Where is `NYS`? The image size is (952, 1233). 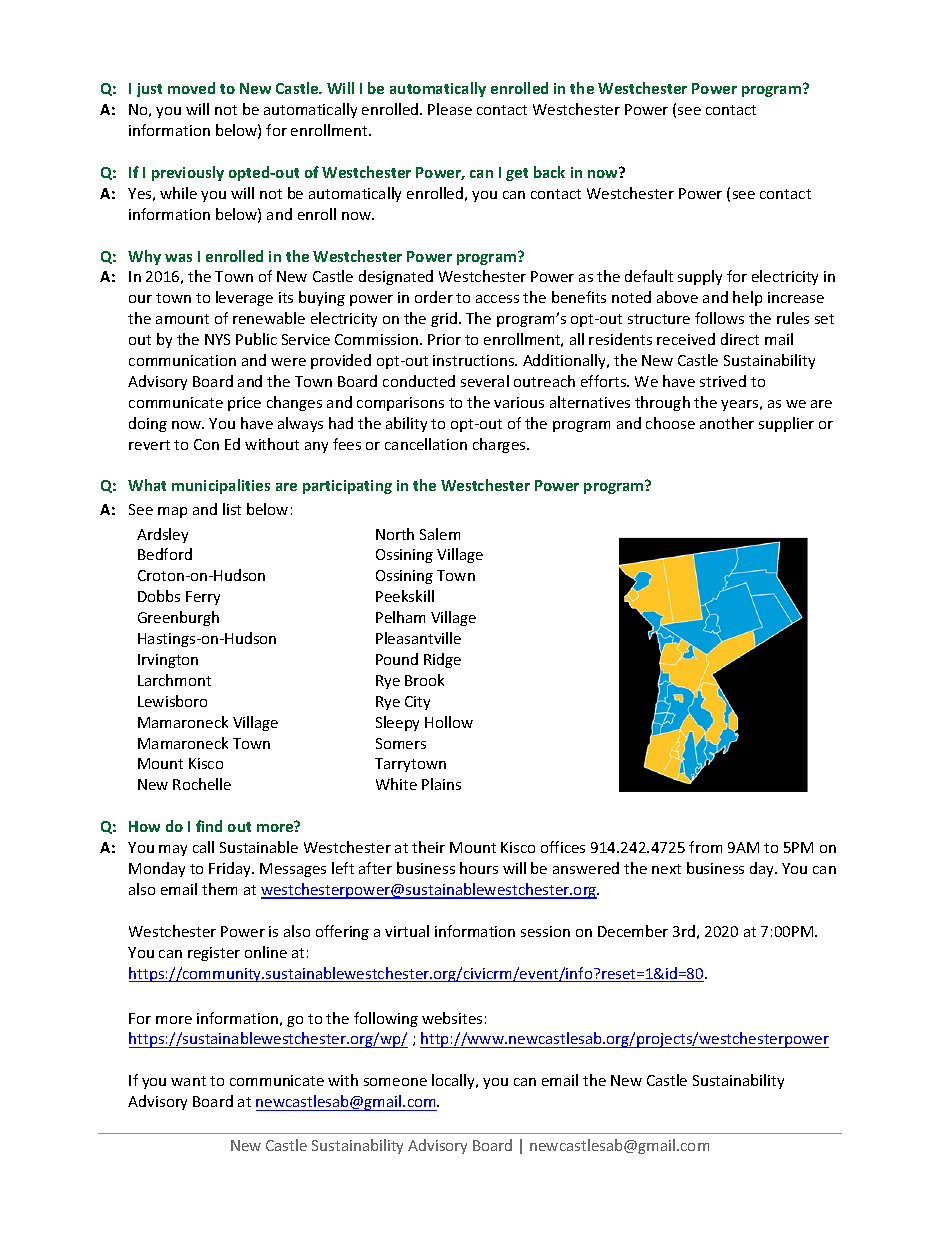
NYS is located at coordinates (217, 339).
